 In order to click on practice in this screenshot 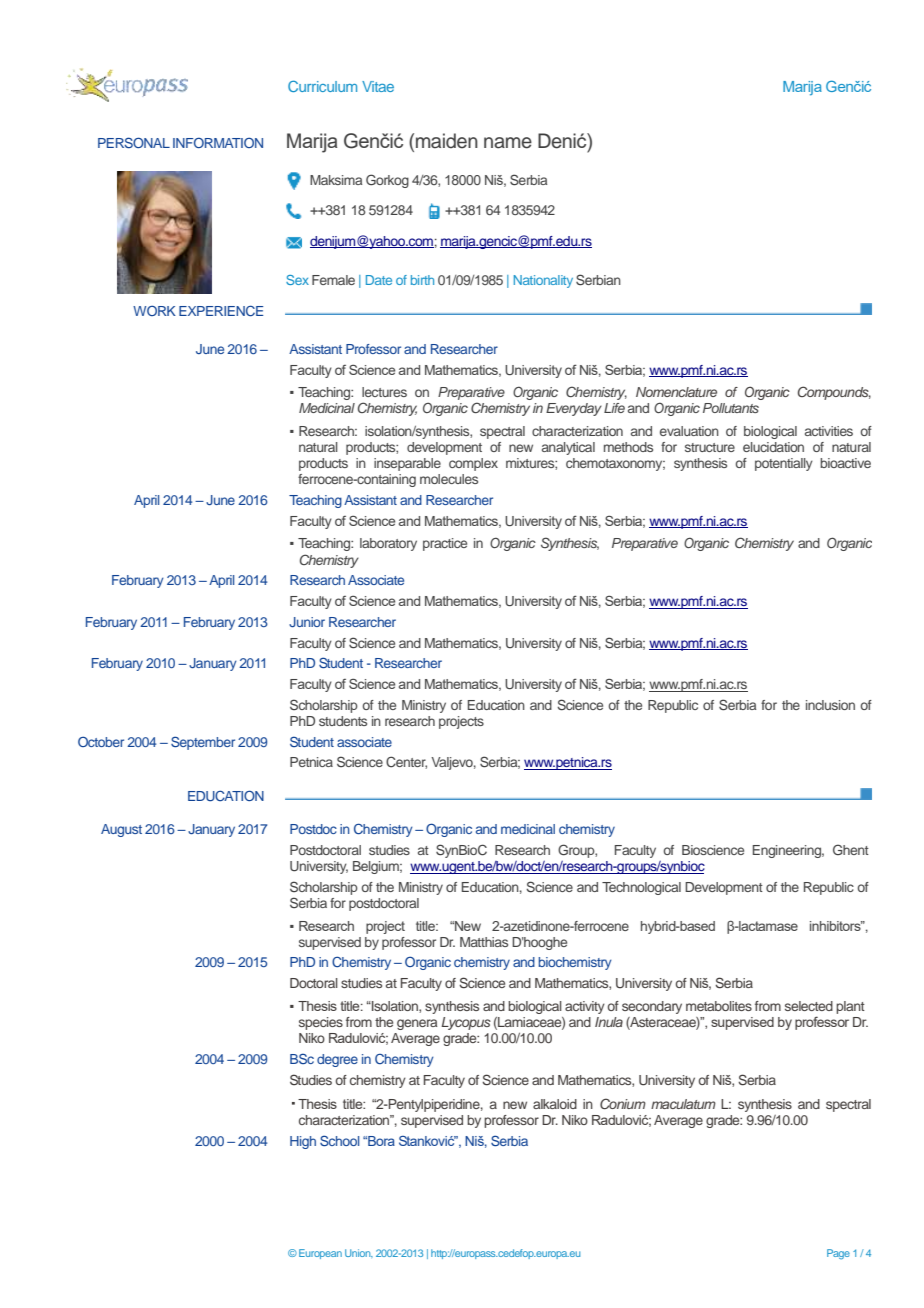, I will do `click(445, 544)`.
